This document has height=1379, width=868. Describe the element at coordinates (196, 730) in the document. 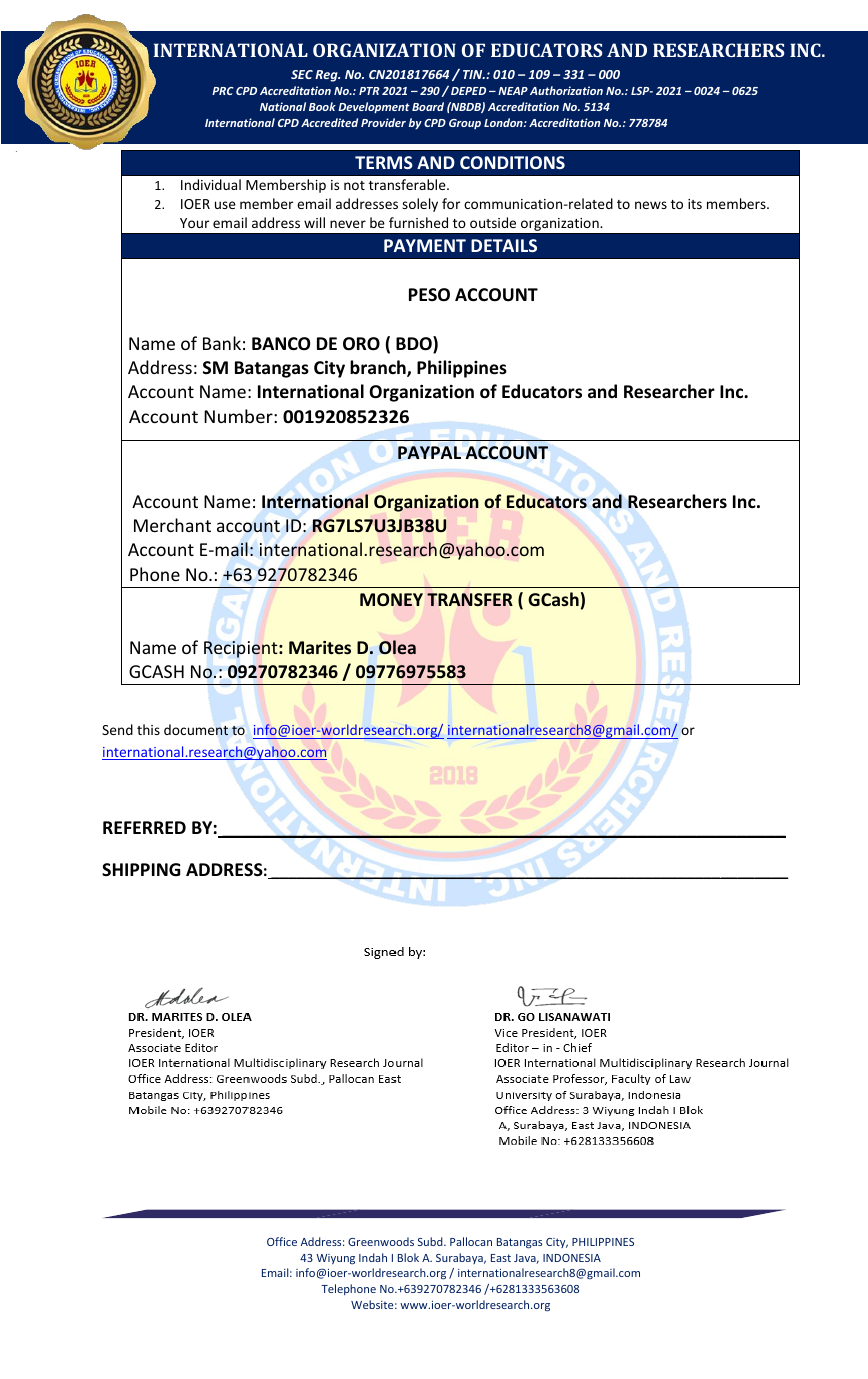

I see `document` at that location.
